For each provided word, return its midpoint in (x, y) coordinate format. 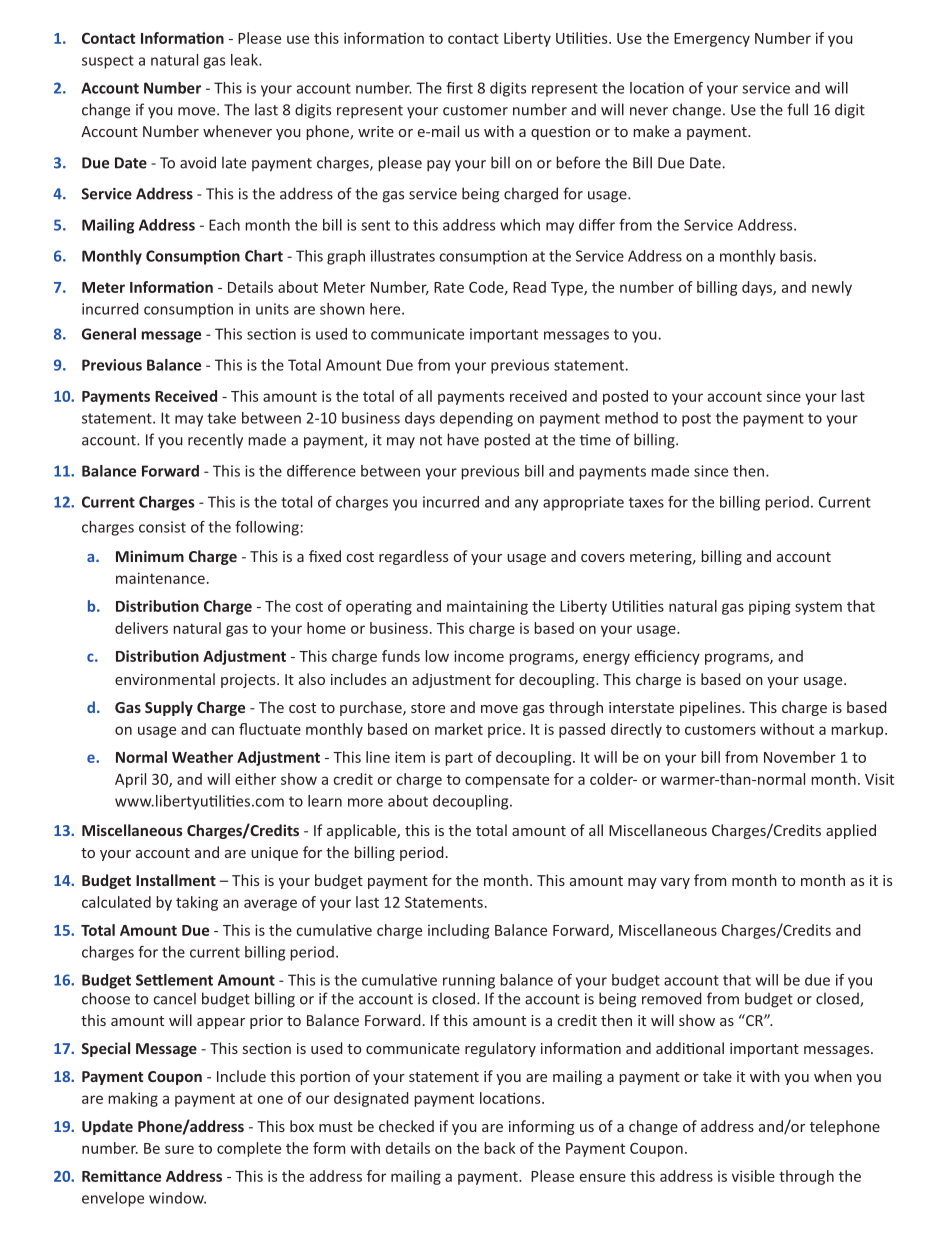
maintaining (487, 607)
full (797, 109)
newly (832, 288)
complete (249, 1149)
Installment (176, 880)
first (459, 88)
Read (529, 287)
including (459, 931)
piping (770, 608)
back (500, 1148)
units (272, 309)
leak (245, 60)
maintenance (160, 578)
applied (851, 831)
